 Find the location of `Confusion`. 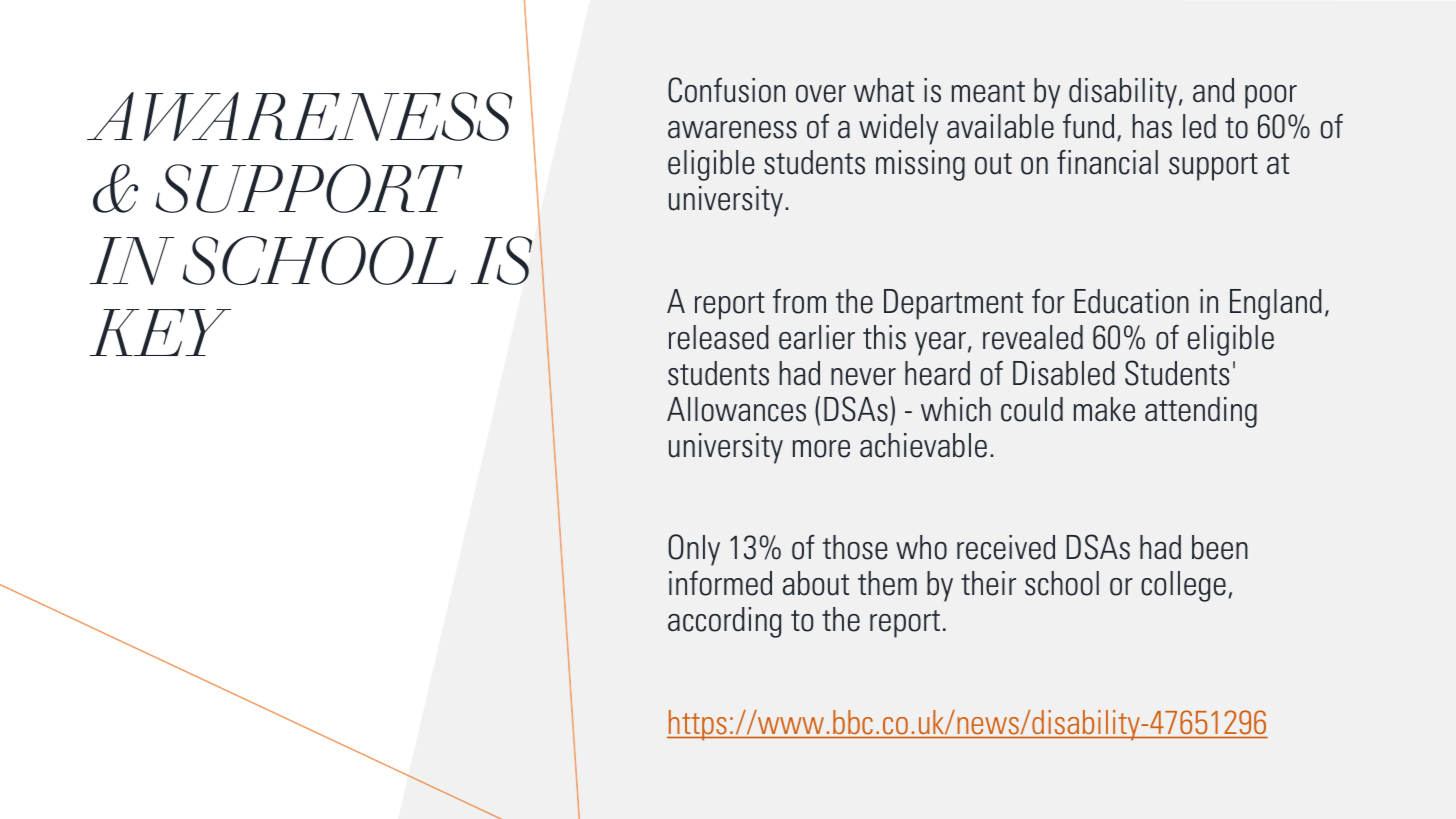

Confusion is located at coordinates (726, 90).
